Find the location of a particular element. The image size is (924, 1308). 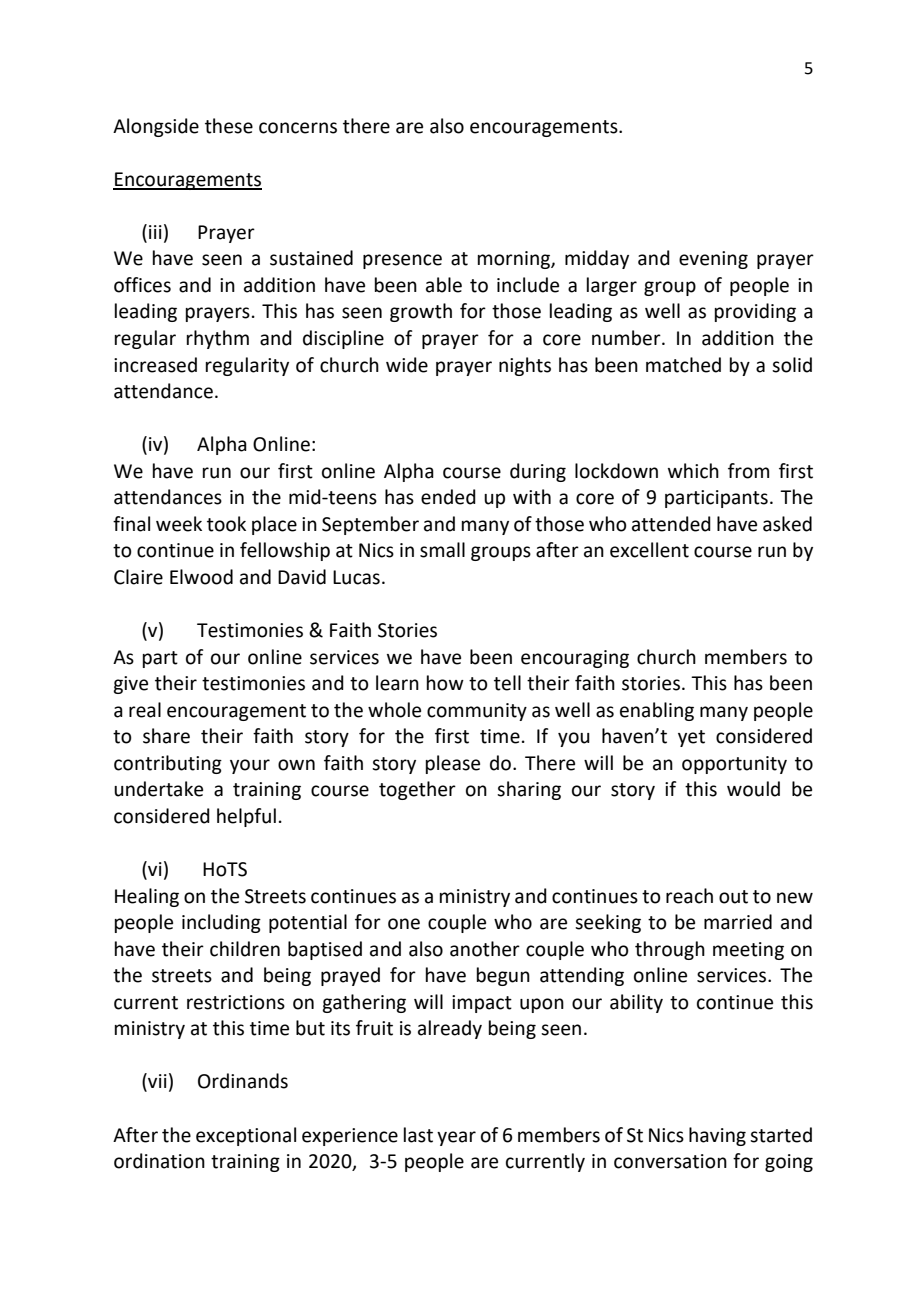

together is located at coordinates (417, 790).
